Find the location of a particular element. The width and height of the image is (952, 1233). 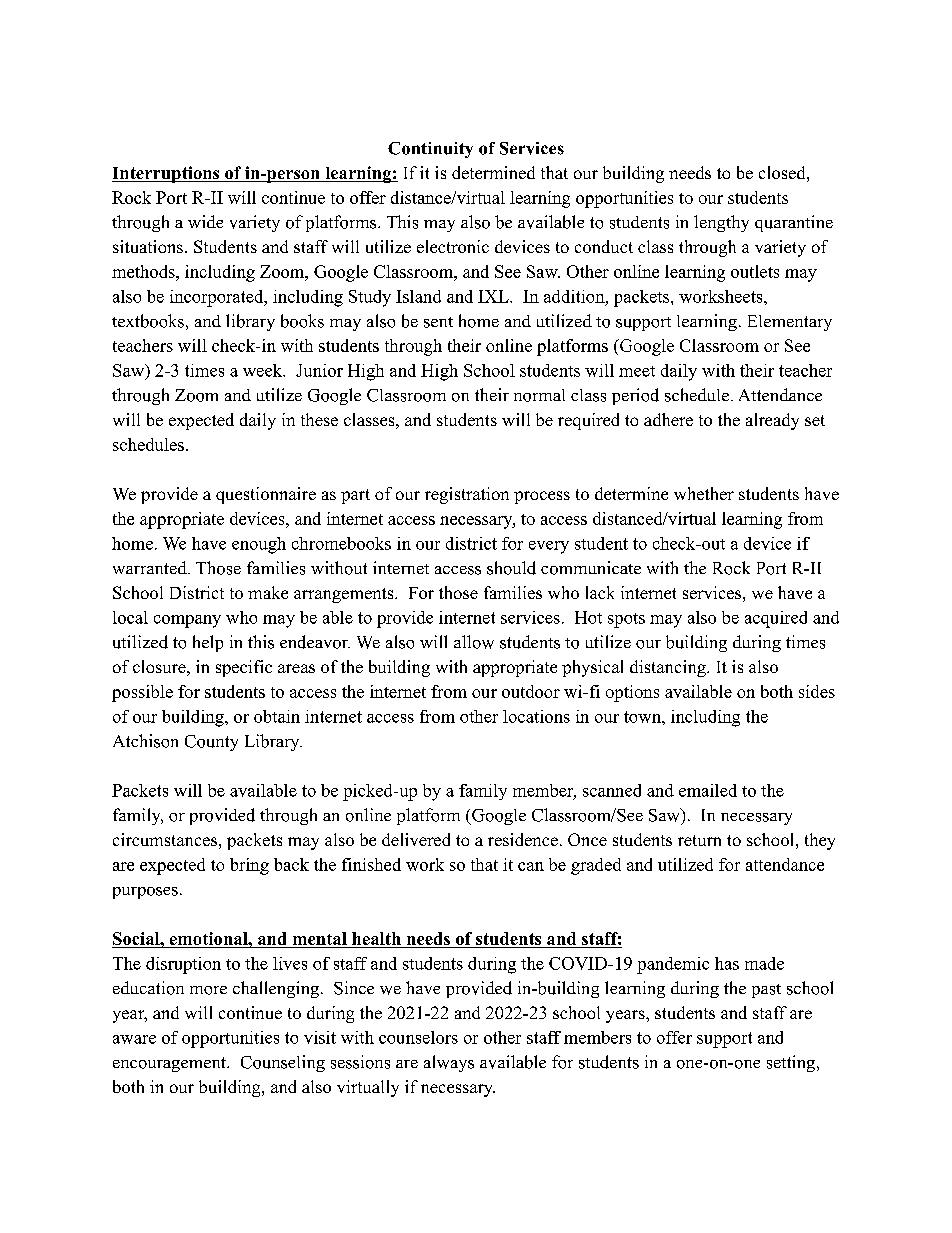

always is located at coordinates (449, 1063).
